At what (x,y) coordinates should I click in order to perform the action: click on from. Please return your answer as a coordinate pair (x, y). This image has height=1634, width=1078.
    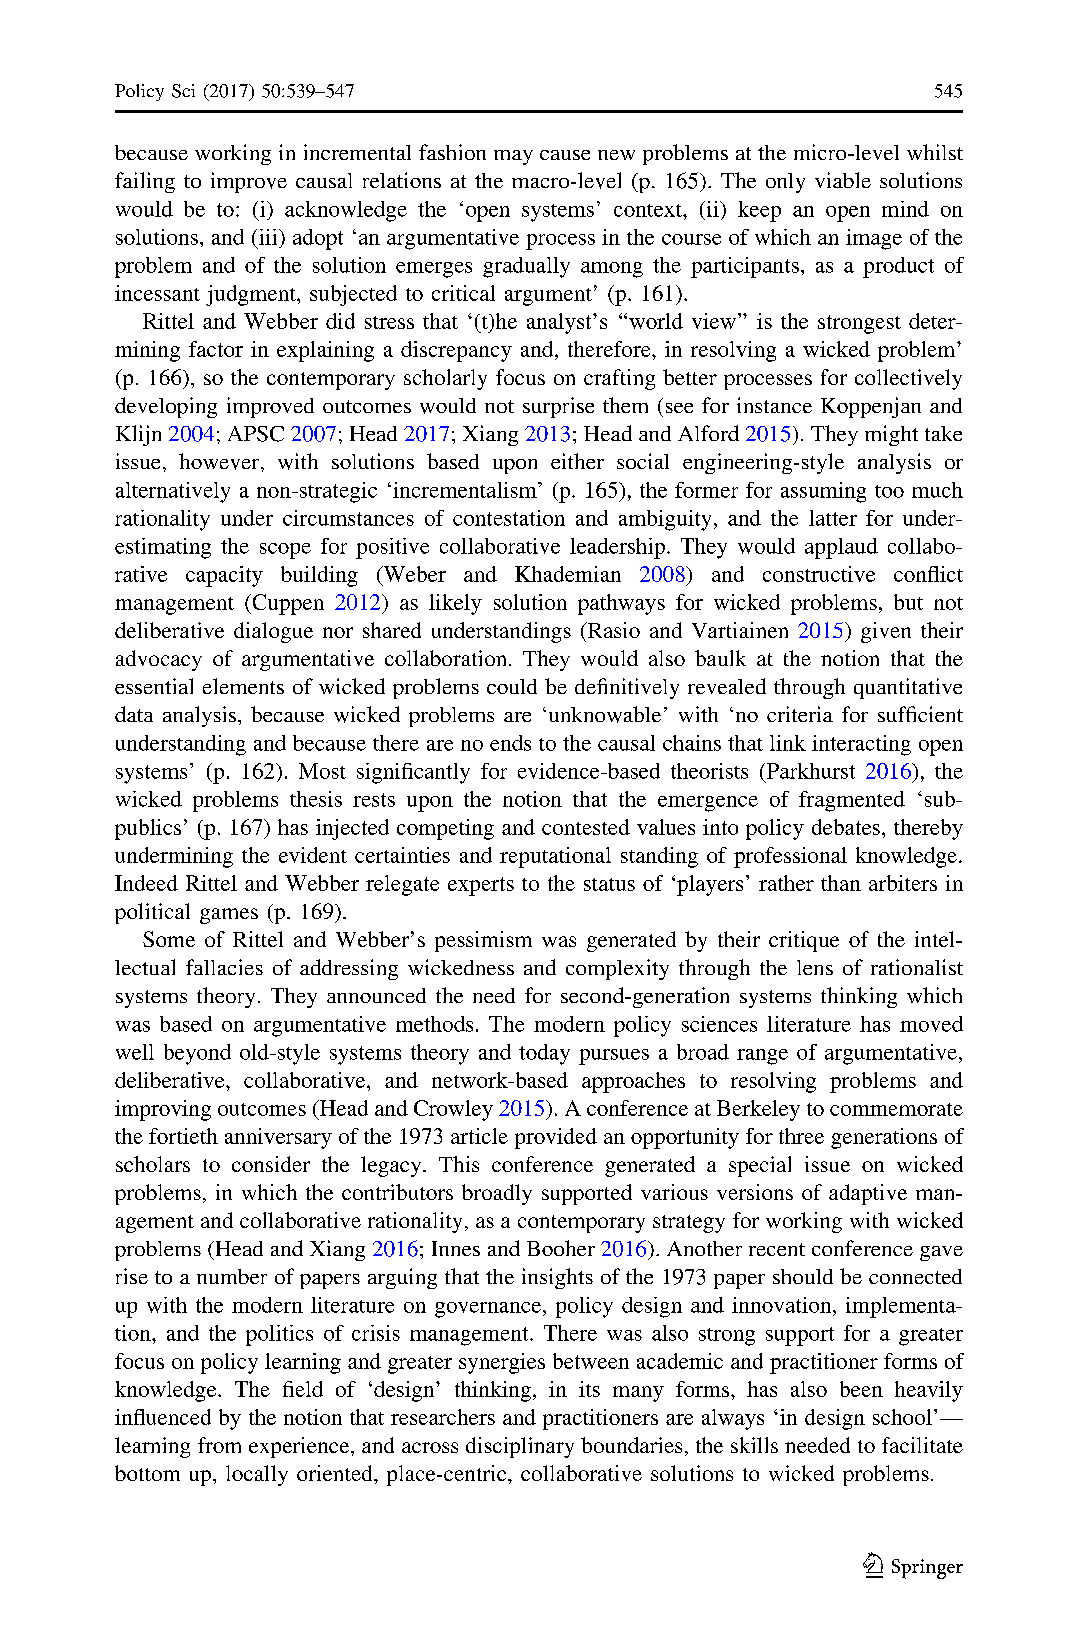
    Looking at the image, I should click on (219, 1445).
